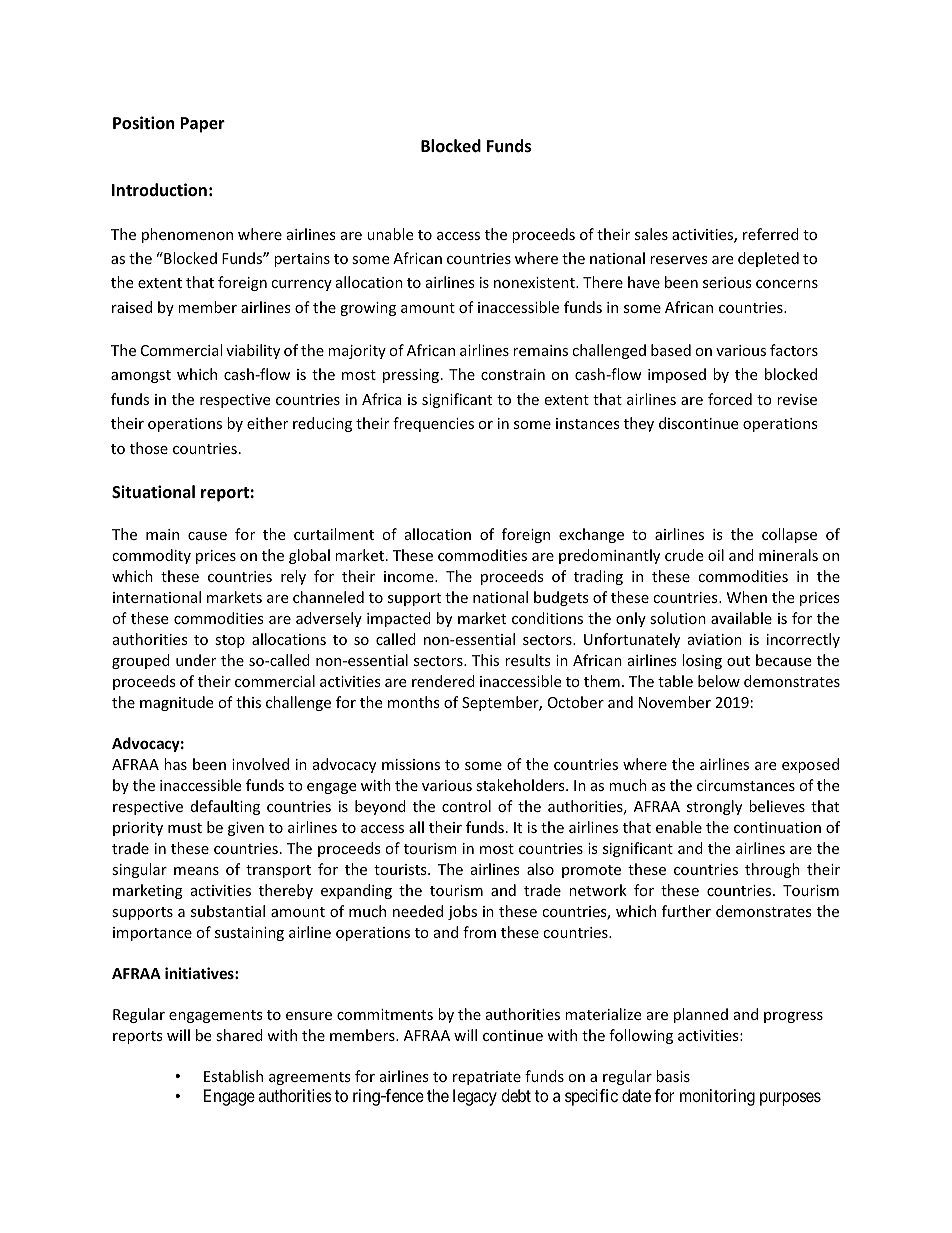 The width and height of the screenshot is (952, 1233). I want to click on forced, so click(730, 399).
